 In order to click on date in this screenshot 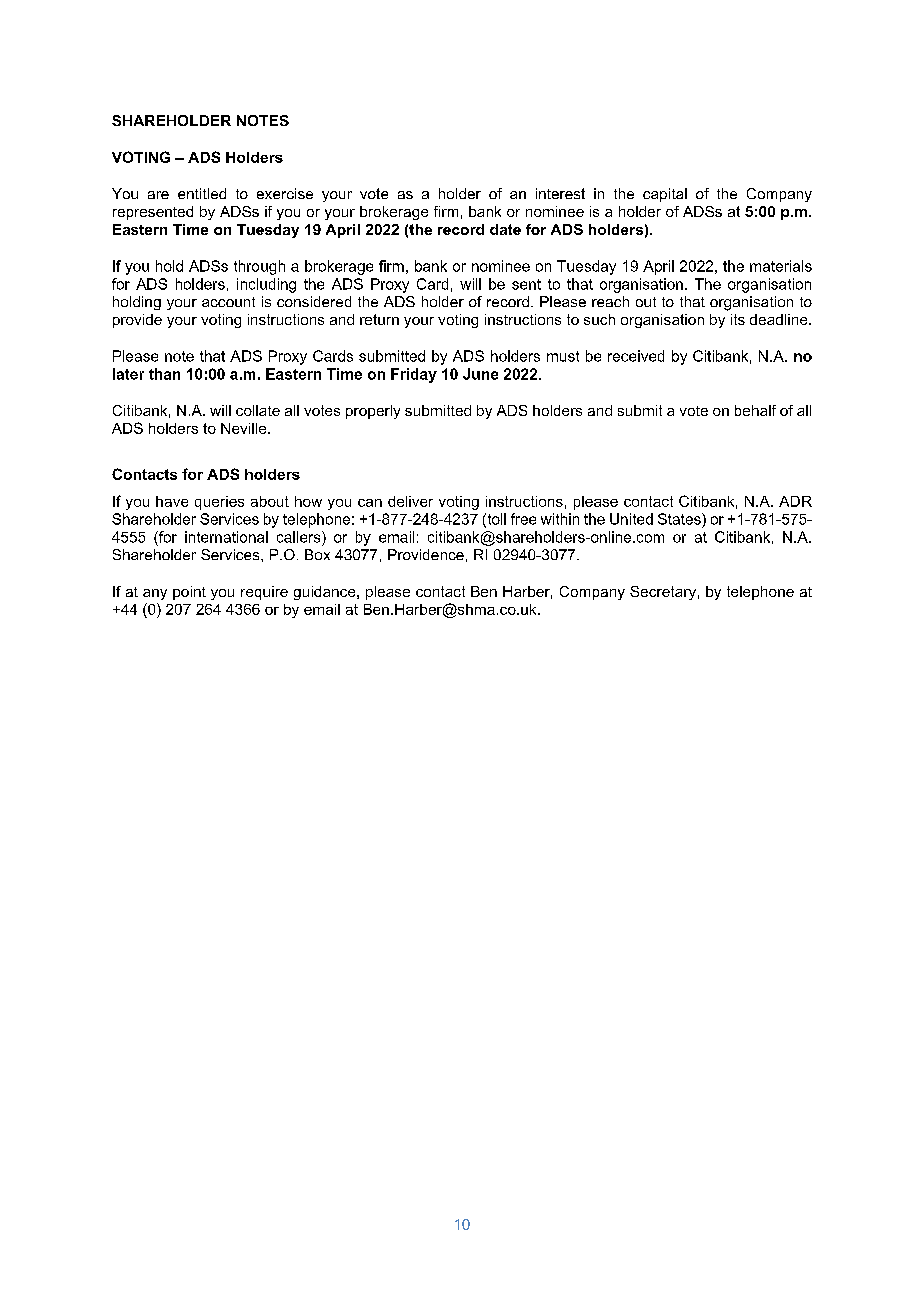, I will do `click(505, 229)`.
